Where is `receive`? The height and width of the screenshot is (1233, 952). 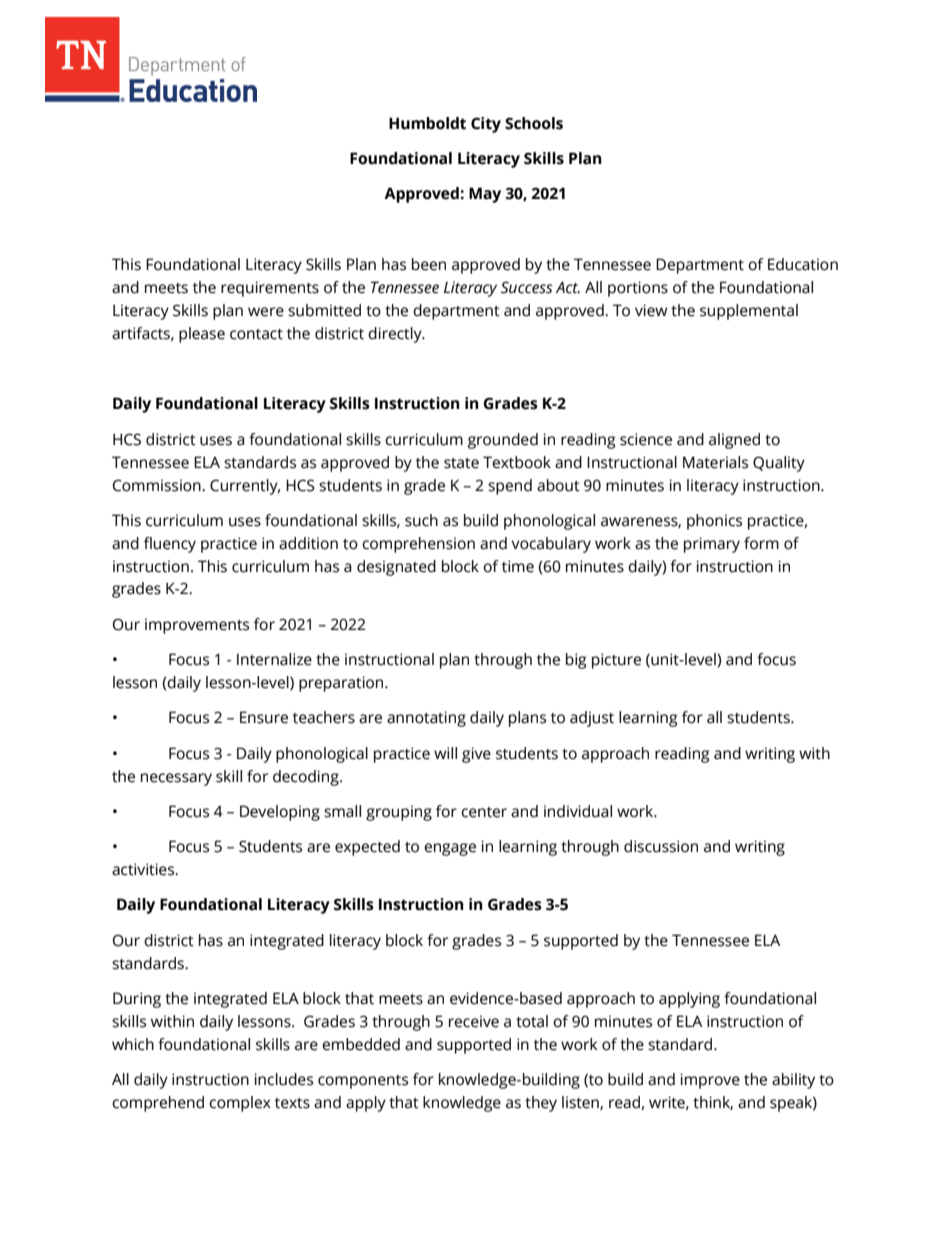
receive is located at coordinates (474, 1021).
